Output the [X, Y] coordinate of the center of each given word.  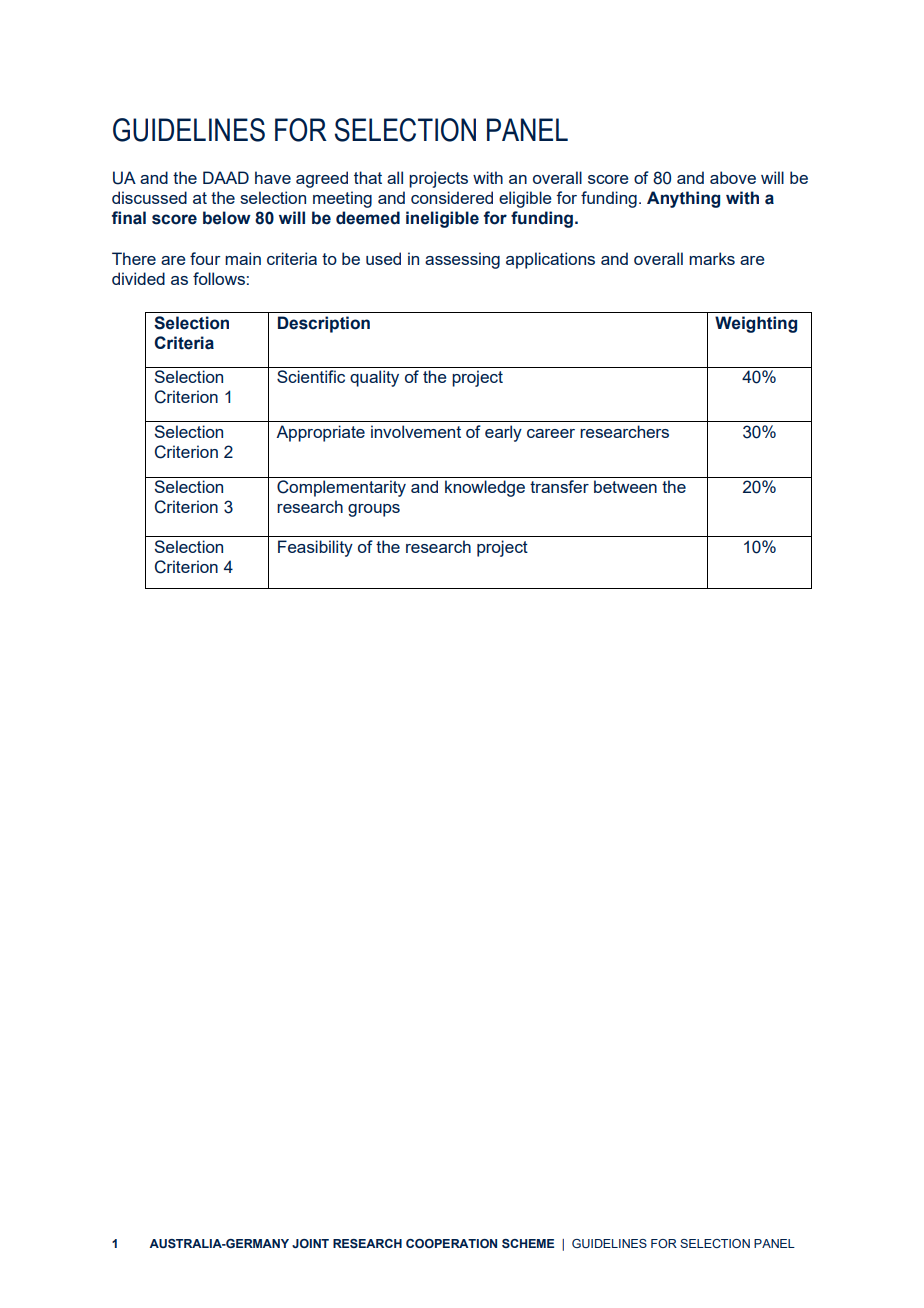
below [227, 218]
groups [374, 510]
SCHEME [528, 1243]
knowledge [485, 488]
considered [452, 197]
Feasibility [315, 548]
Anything [683, 199]
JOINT [310, 1243]
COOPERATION [451, 1243]
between [625, 486]
